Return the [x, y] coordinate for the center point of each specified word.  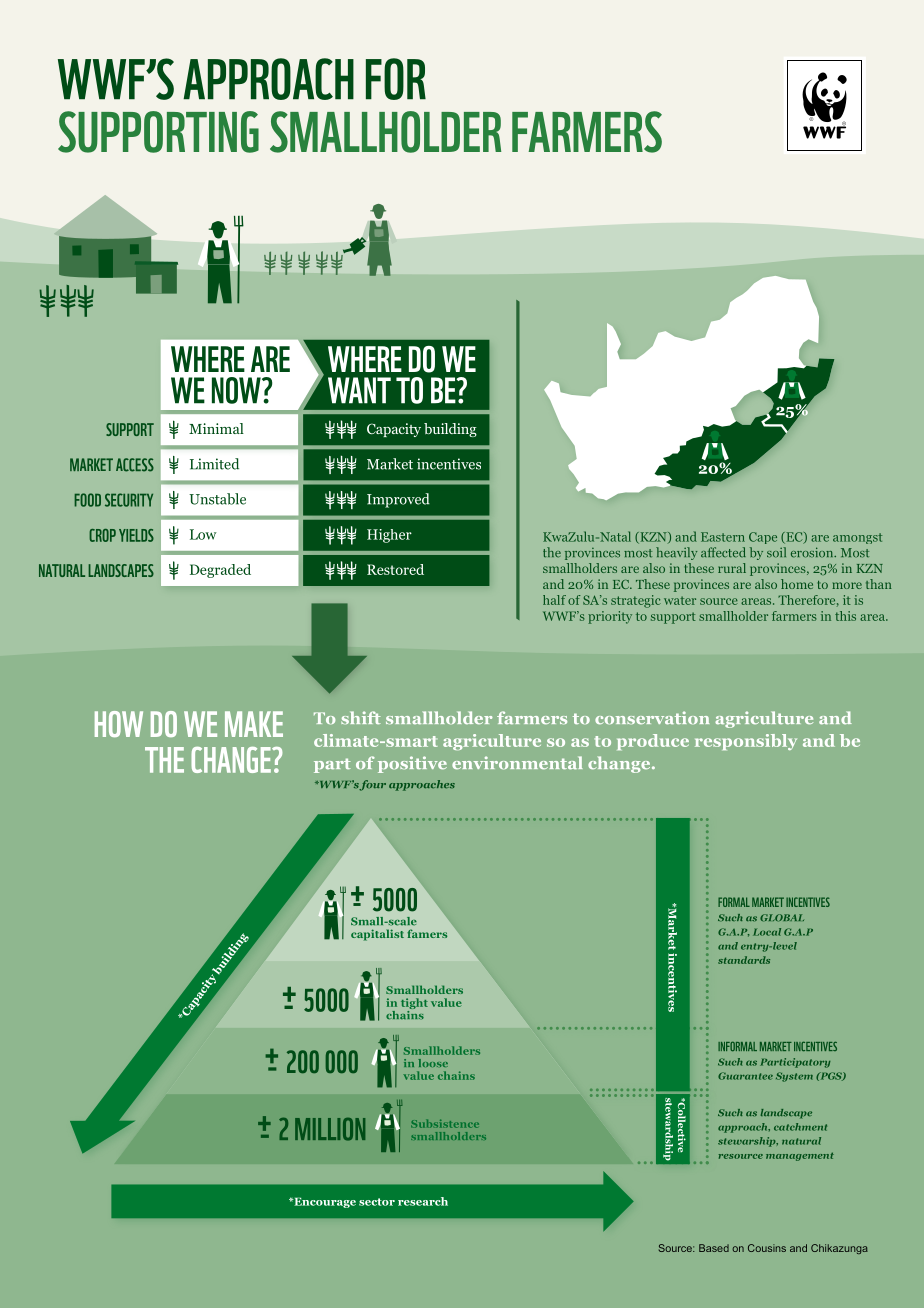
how [119, 724]
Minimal [216, 428]
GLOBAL [782, 918]
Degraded [220, 571]
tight [414, 1005]
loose [433, 1063]
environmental [517, 763]
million [330, 1129]
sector [377, 1202]
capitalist [377, 935]
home [797, 584]
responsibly [746, 742]
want [359, 390]
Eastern [723, 537]
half [554, 600]
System [794, 1077]
